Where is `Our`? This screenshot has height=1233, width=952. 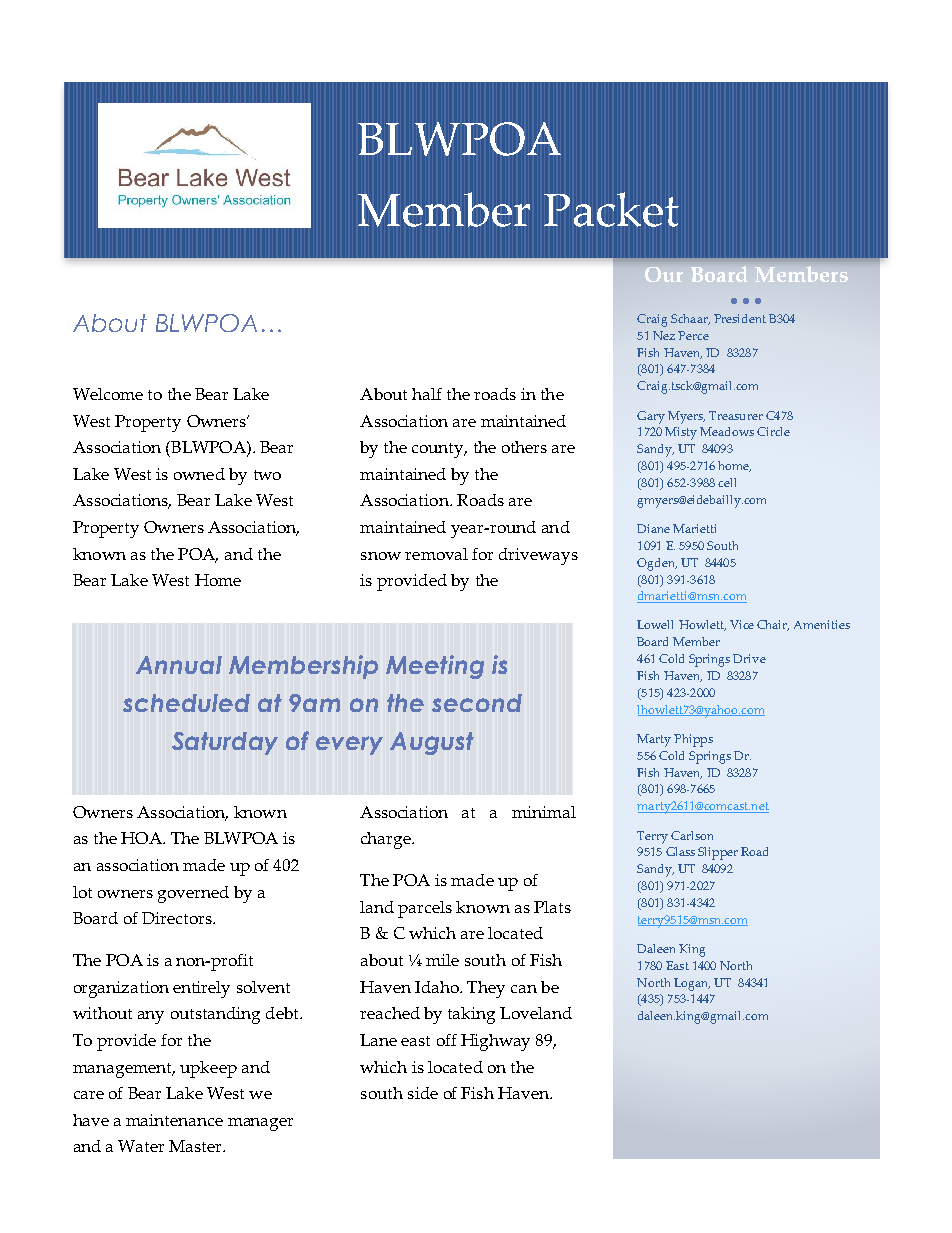 Our is located at coordinates (664, 274).
